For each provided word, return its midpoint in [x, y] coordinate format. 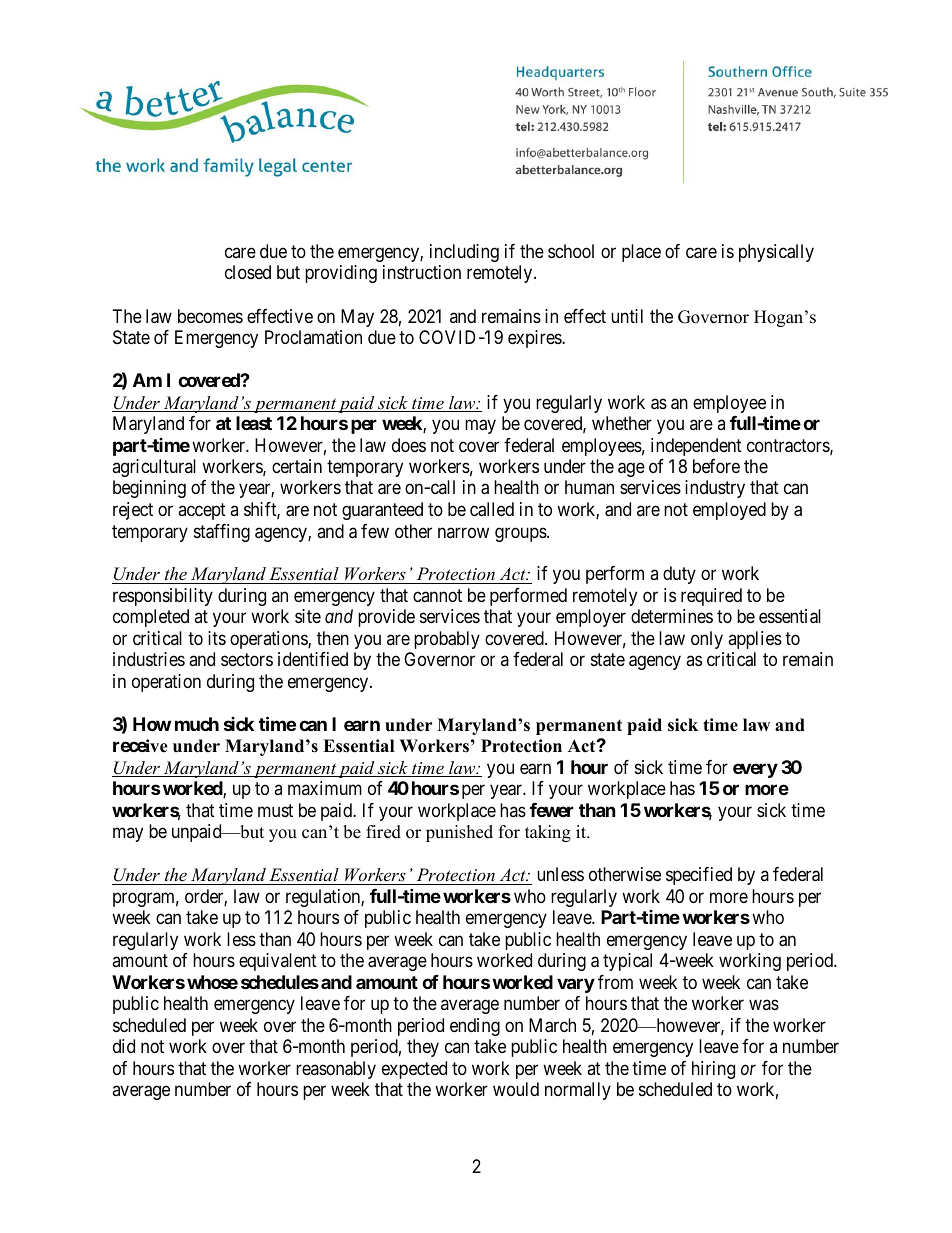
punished [459, 833]
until [627, 316]
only [707, 640]
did [124, 1046]
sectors [247, 660]
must [275, 810]
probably [447, 640]
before [716, 466]
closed [248, 272]
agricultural [154, 468]
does [409, 445]
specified [699, 876]
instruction [422, 272]
